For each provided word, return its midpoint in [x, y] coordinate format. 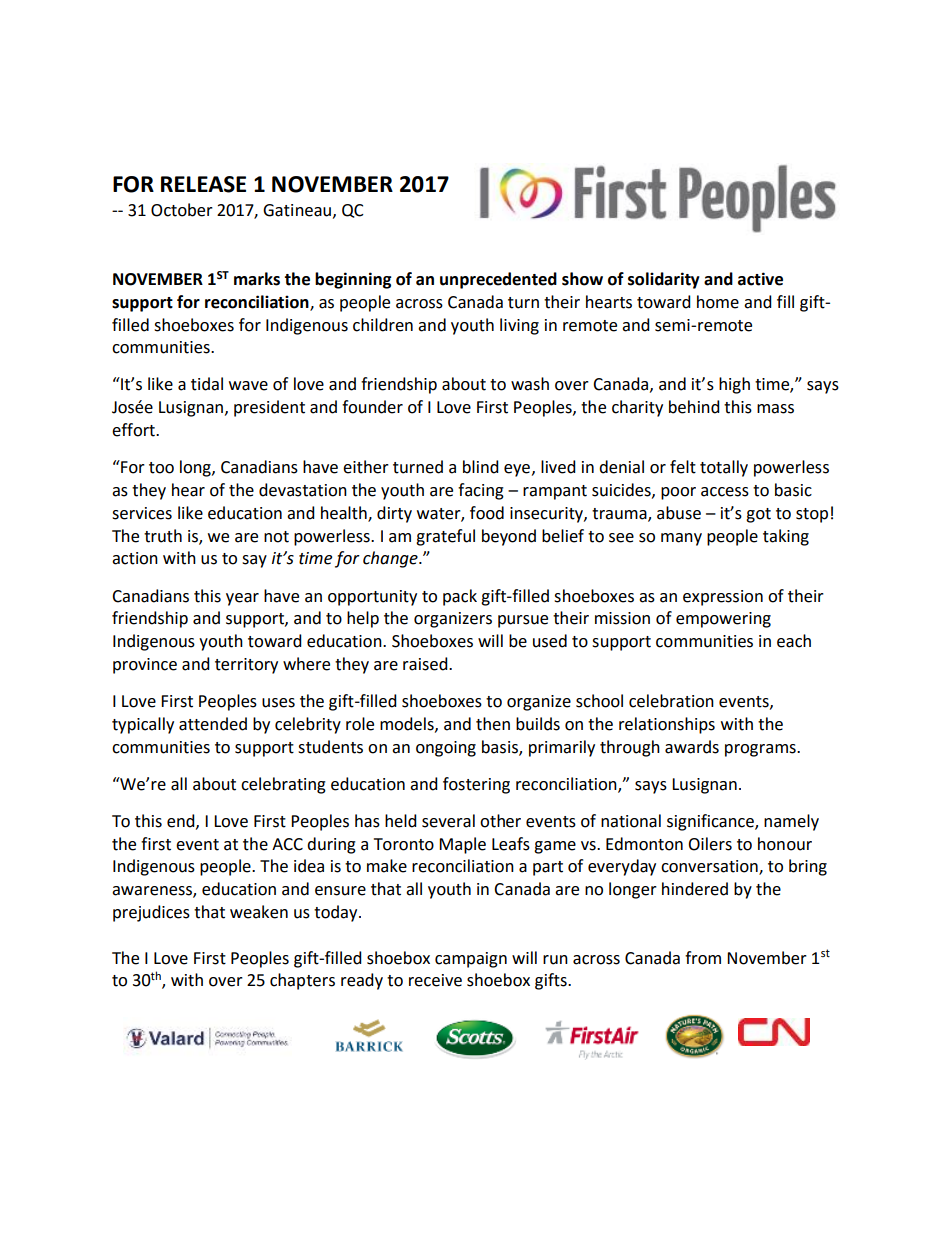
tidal [207, 384]
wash [530, 384]
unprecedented [498, 280]
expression [723, 598]
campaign [471, 960]
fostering [476, 785]
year [242, 599]
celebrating [283, 785]
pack [460, 597]
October [182, 210]
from [703, 958]
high [734, 385]
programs [761, 750]
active [760, 279]
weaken [259, 912]
